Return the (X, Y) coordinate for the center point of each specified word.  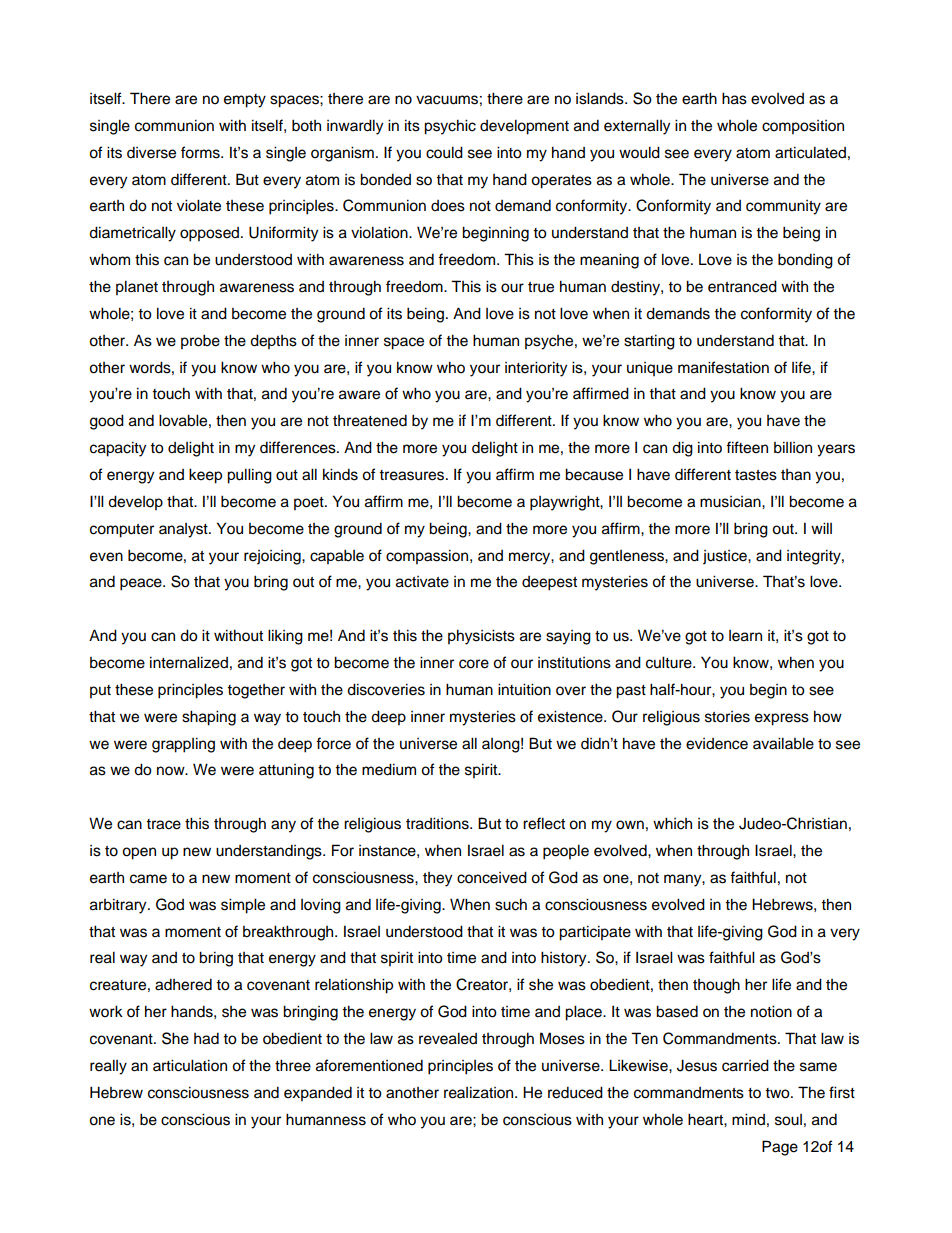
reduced (575, 1092)
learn (745, 636)
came (148, 879)
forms (201, 152)
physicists (481, 637)
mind (748, 1119)
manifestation (723, 367)
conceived (492, 877)
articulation (190, 1065)
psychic (450, 127)
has (734, 98)
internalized (189, 662)
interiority (536, 369)
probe (200, 342)
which (672, 823)
